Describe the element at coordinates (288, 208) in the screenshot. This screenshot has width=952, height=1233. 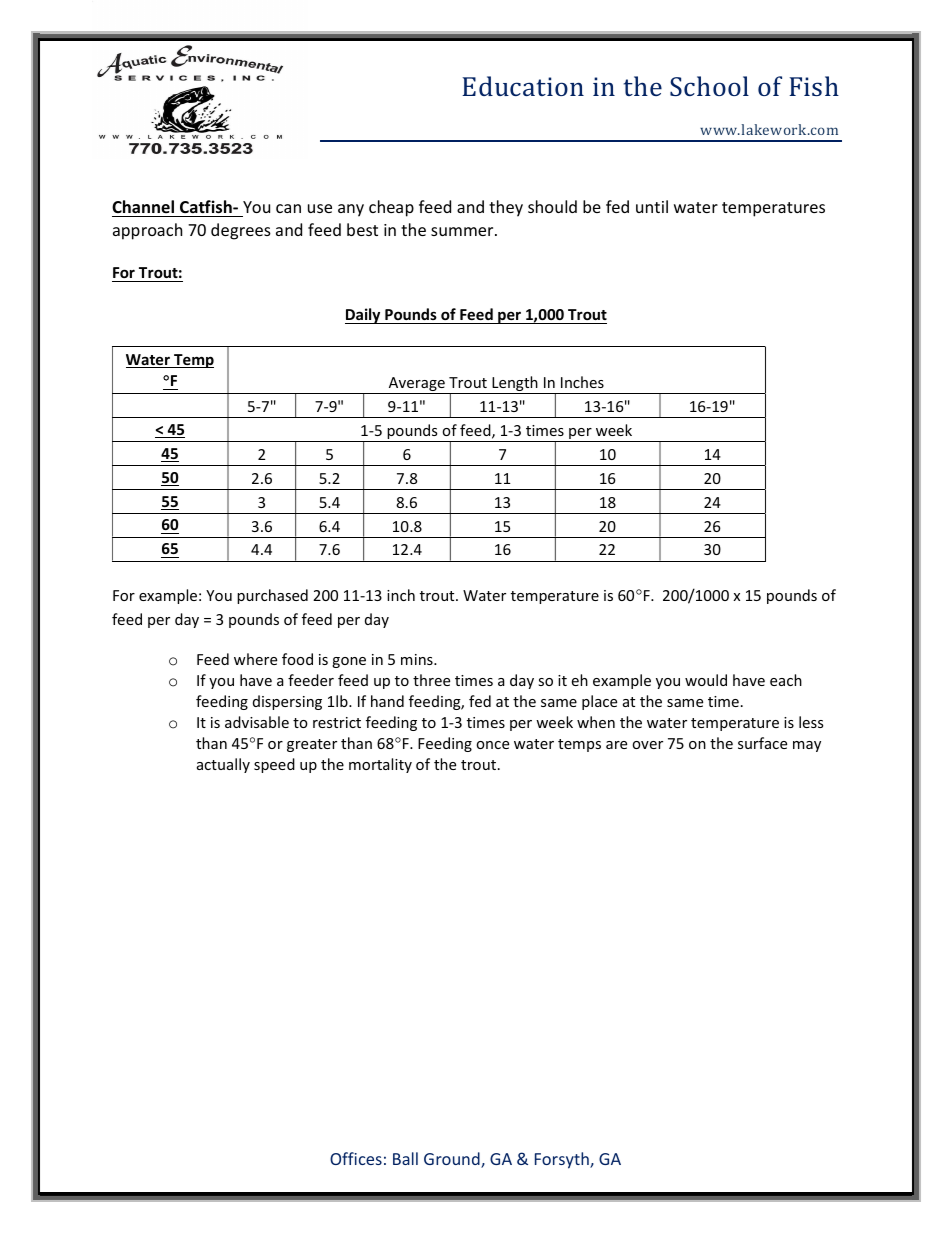
I see `can` at that location.
